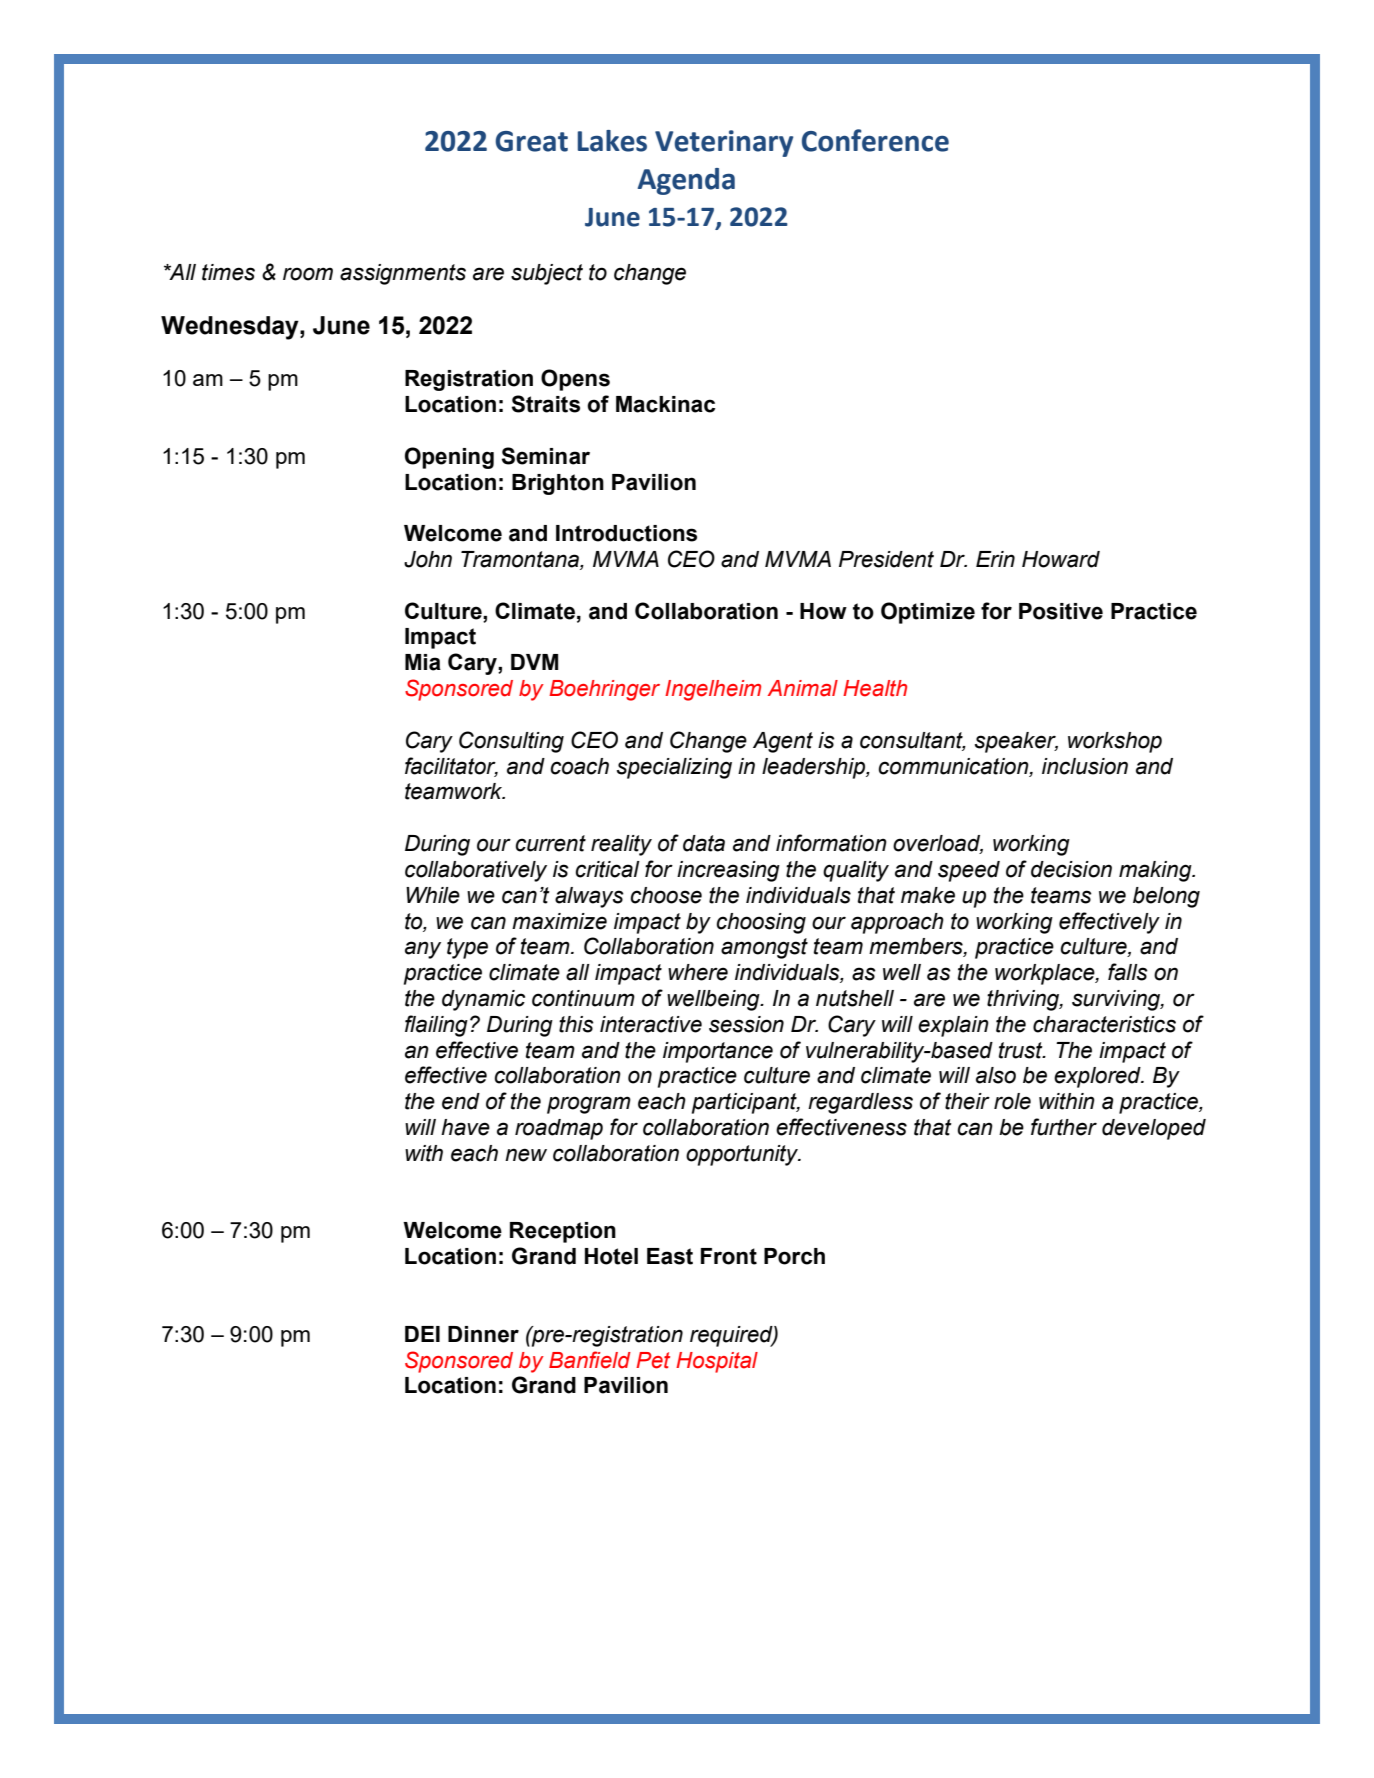 Image resolution: width=1374 pixels, height=1778 pixels. What do you see at coordinates (422, 1334) in the image?
I see `DEI` at bounding box center [422, 1334].
